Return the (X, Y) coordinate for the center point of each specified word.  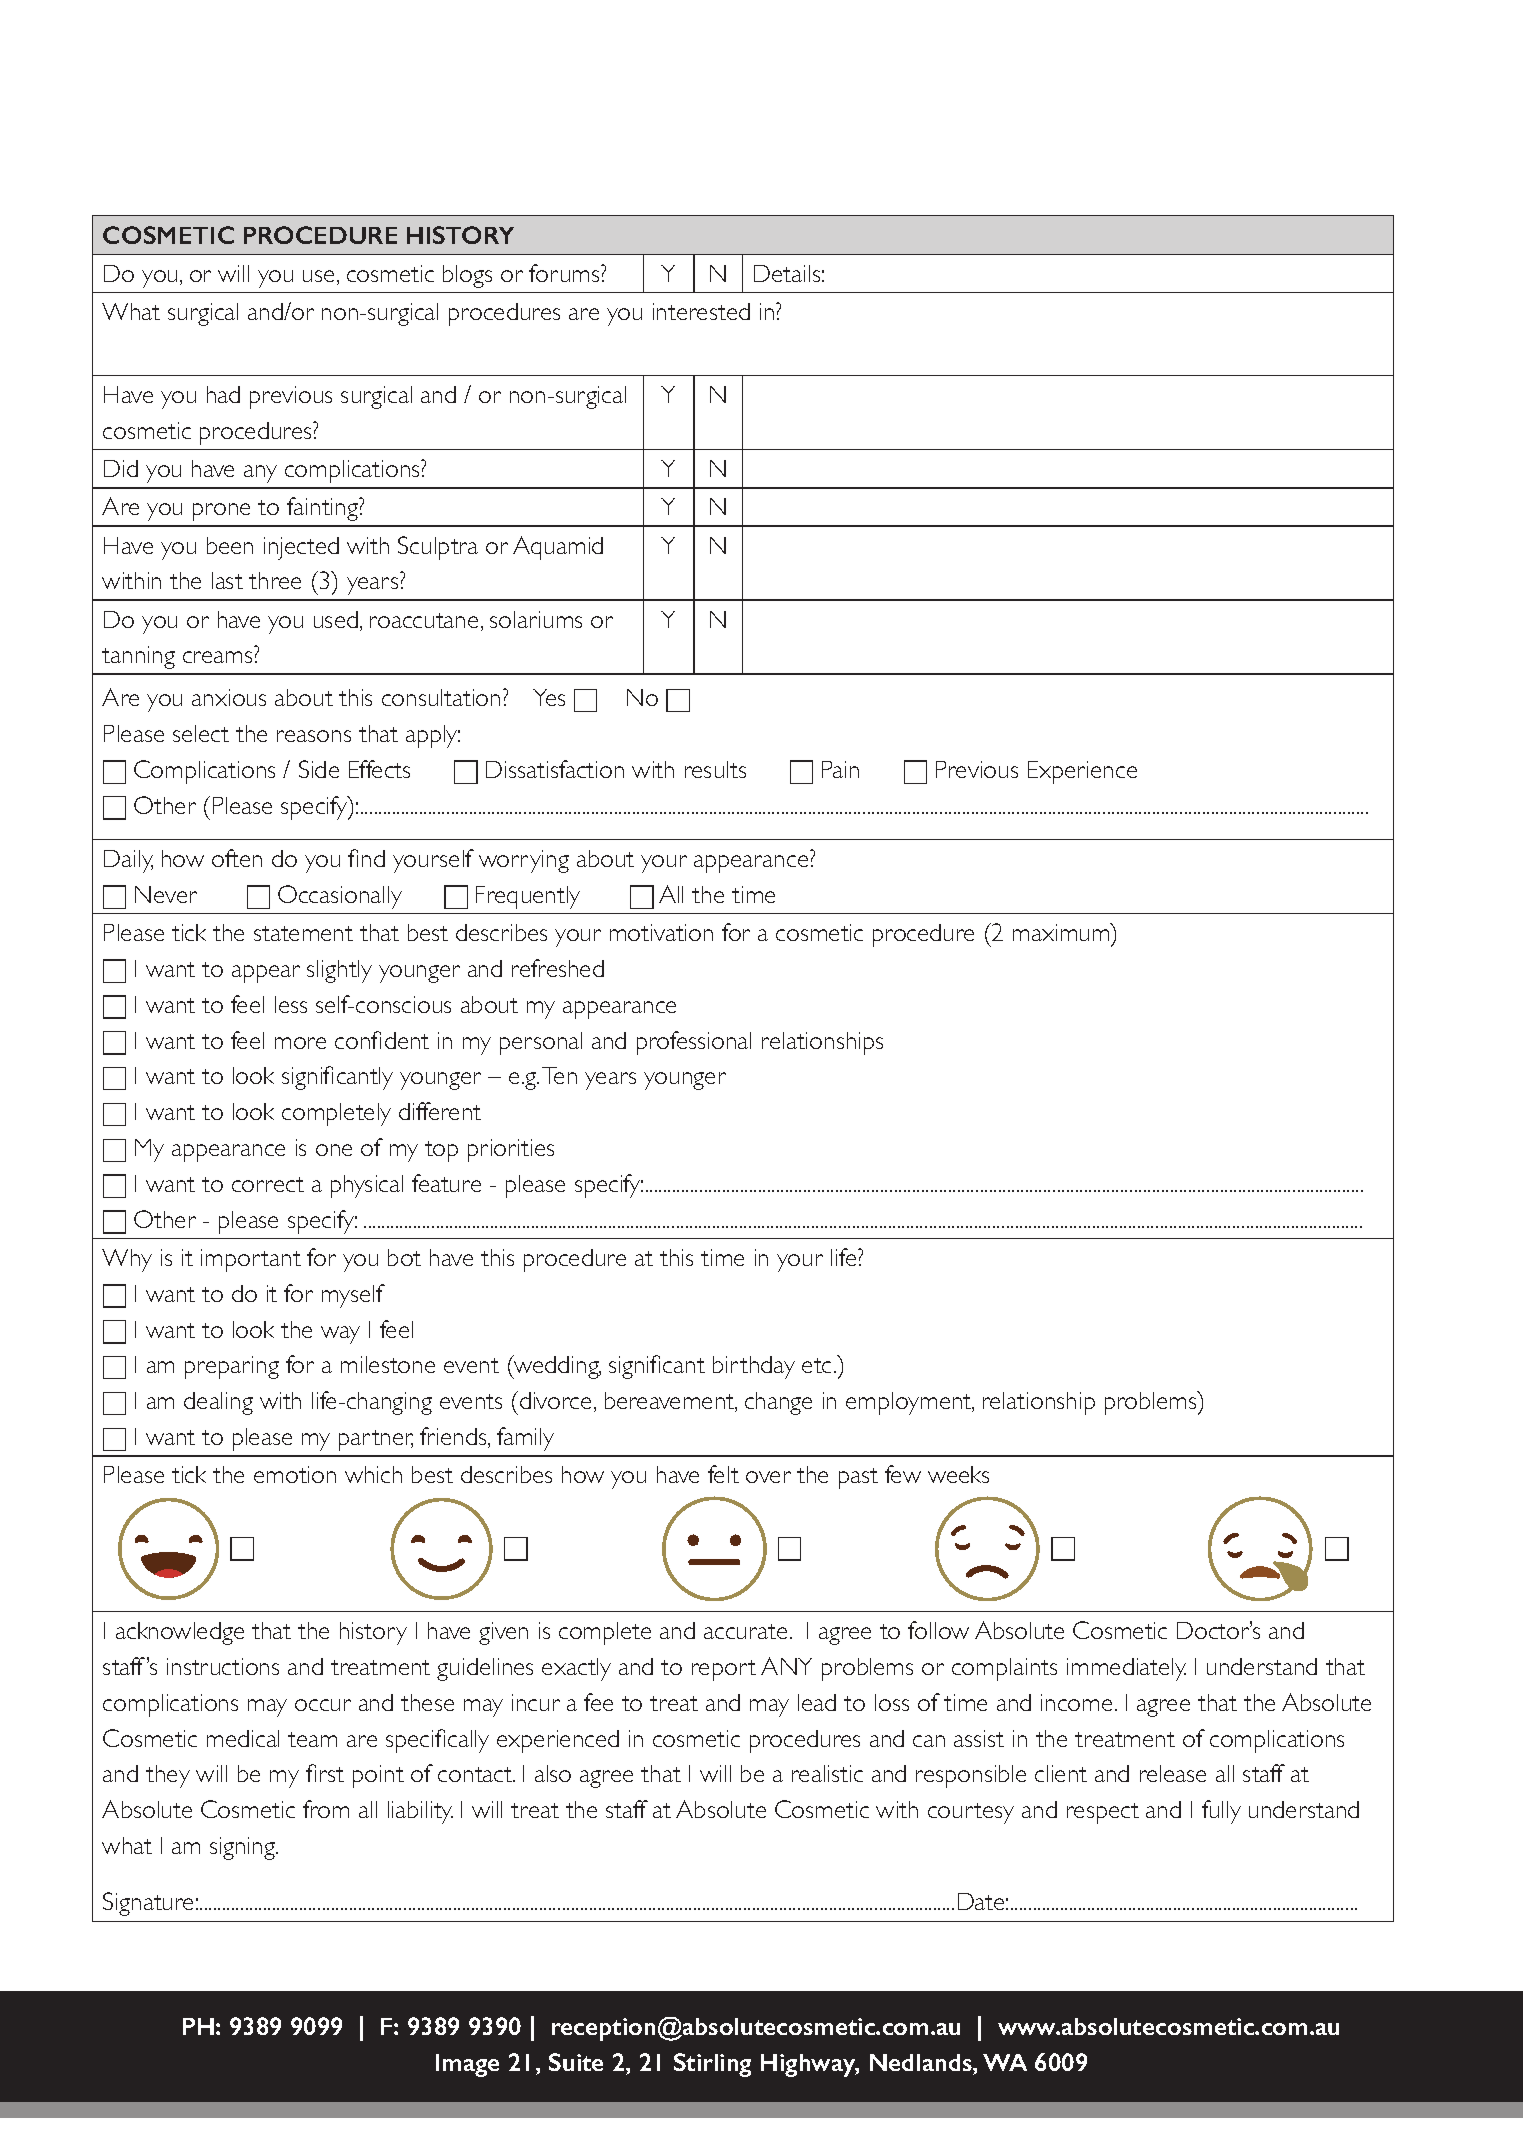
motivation (661, 932)
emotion (295, 1474)
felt (723, 1474)
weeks (958, 1474)
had (223, 394)
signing (243, 1848)
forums (565, 273)
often (237, 858)
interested (701, 311)
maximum (1062, 932)
